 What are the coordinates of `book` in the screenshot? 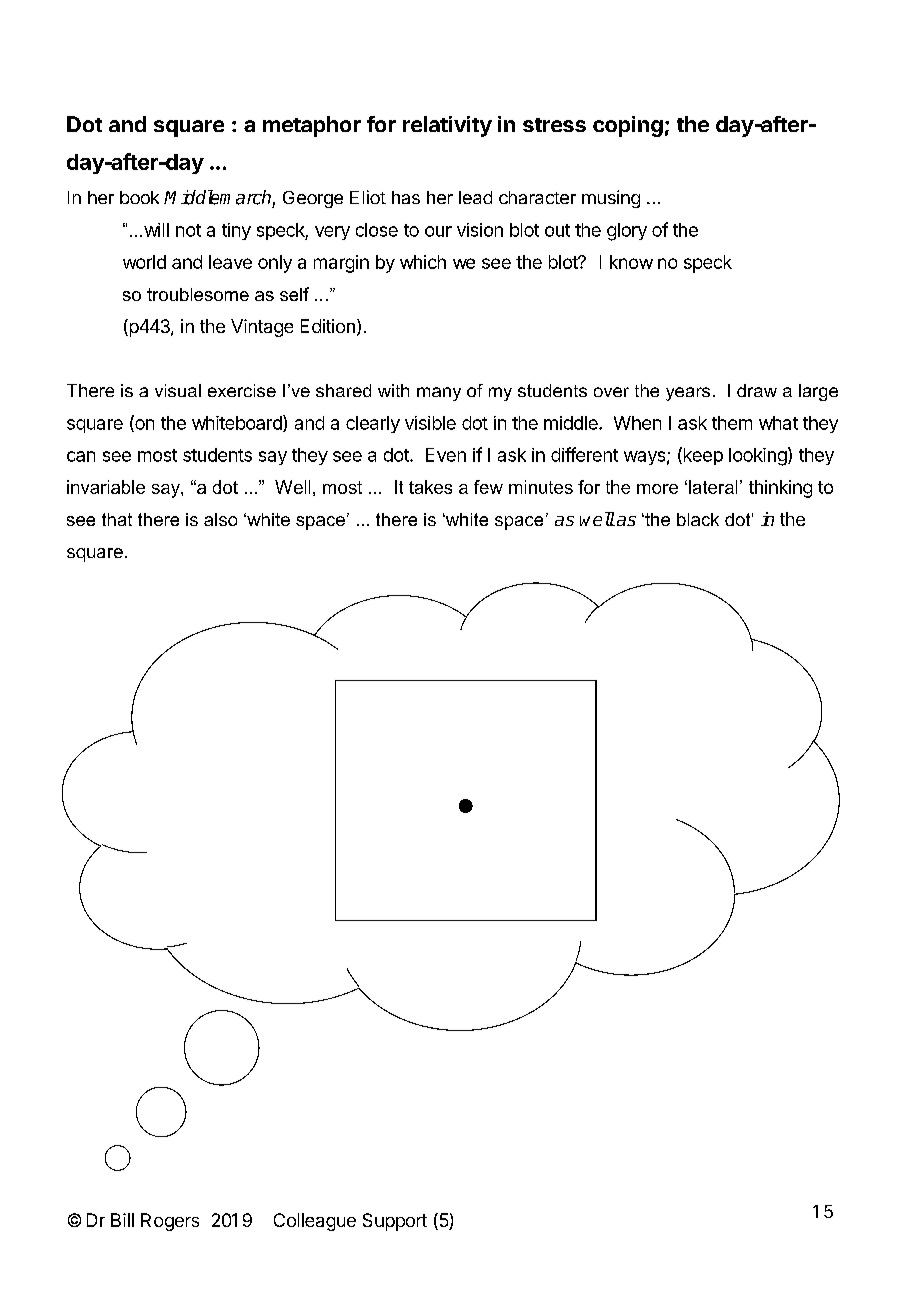 It's located at (139, 197).
